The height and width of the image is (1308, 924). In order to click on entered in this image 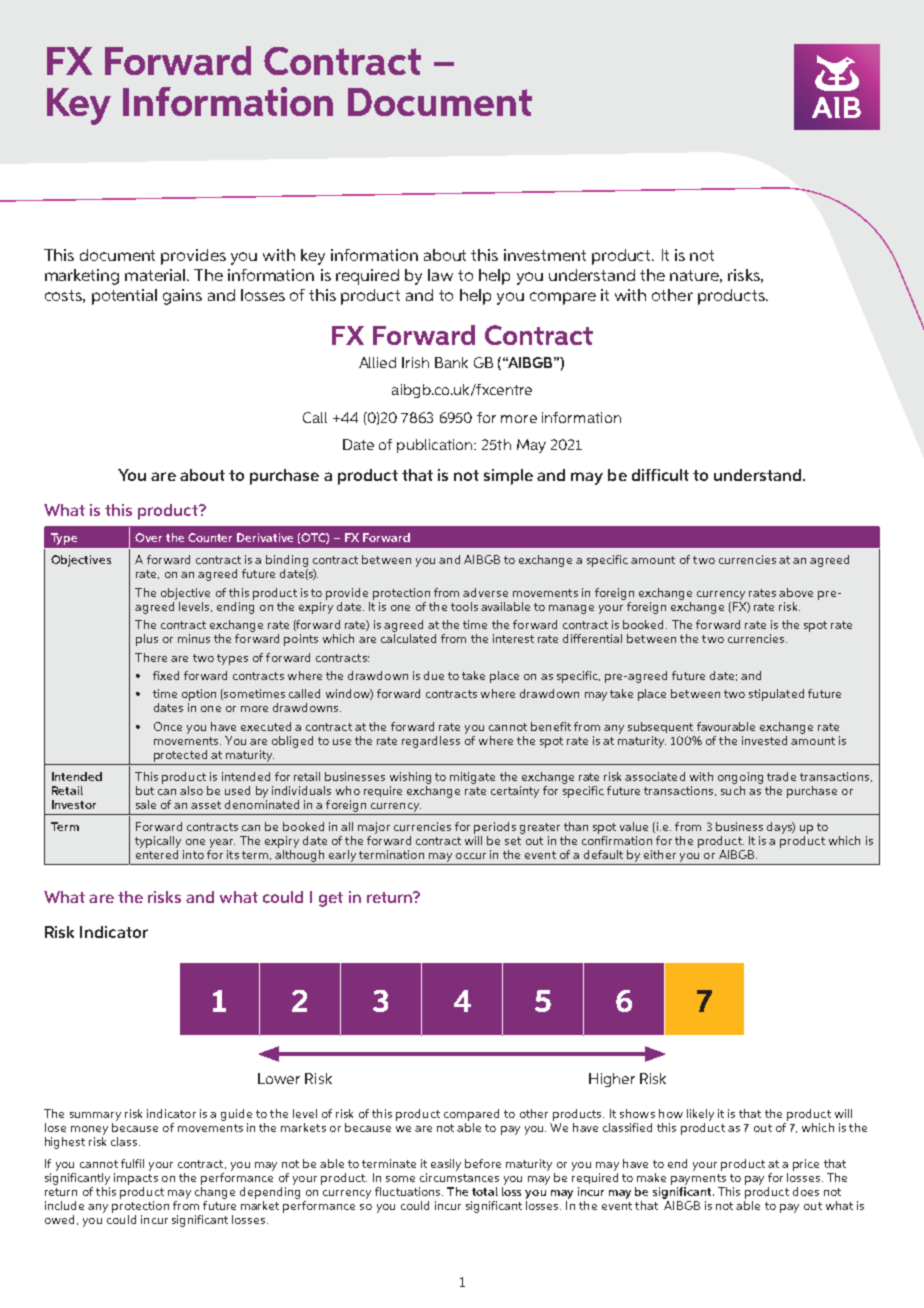, I will do `click(157, 853)`.
